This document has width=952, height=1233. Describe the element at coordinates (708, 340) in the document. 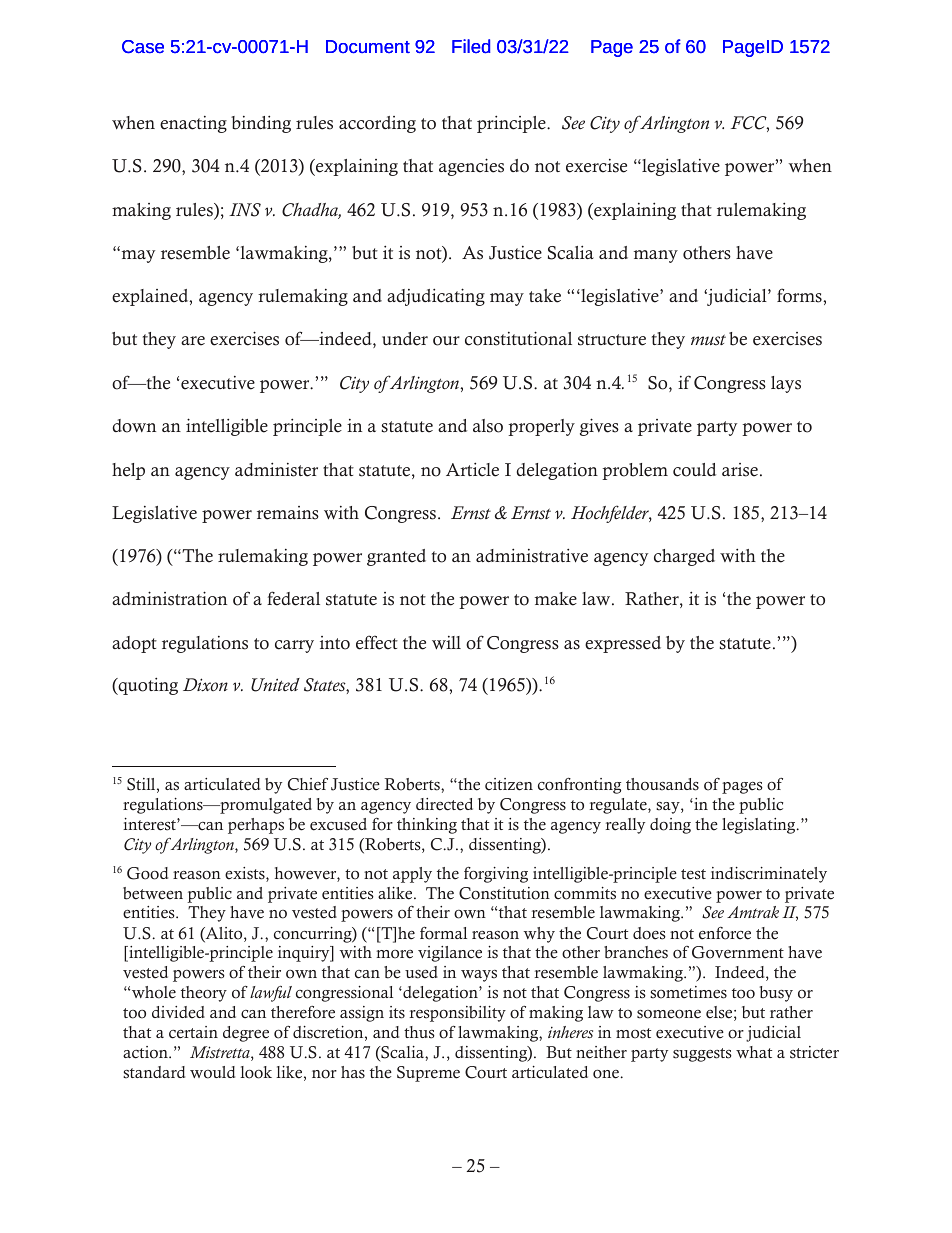

I see `must` at that location.
